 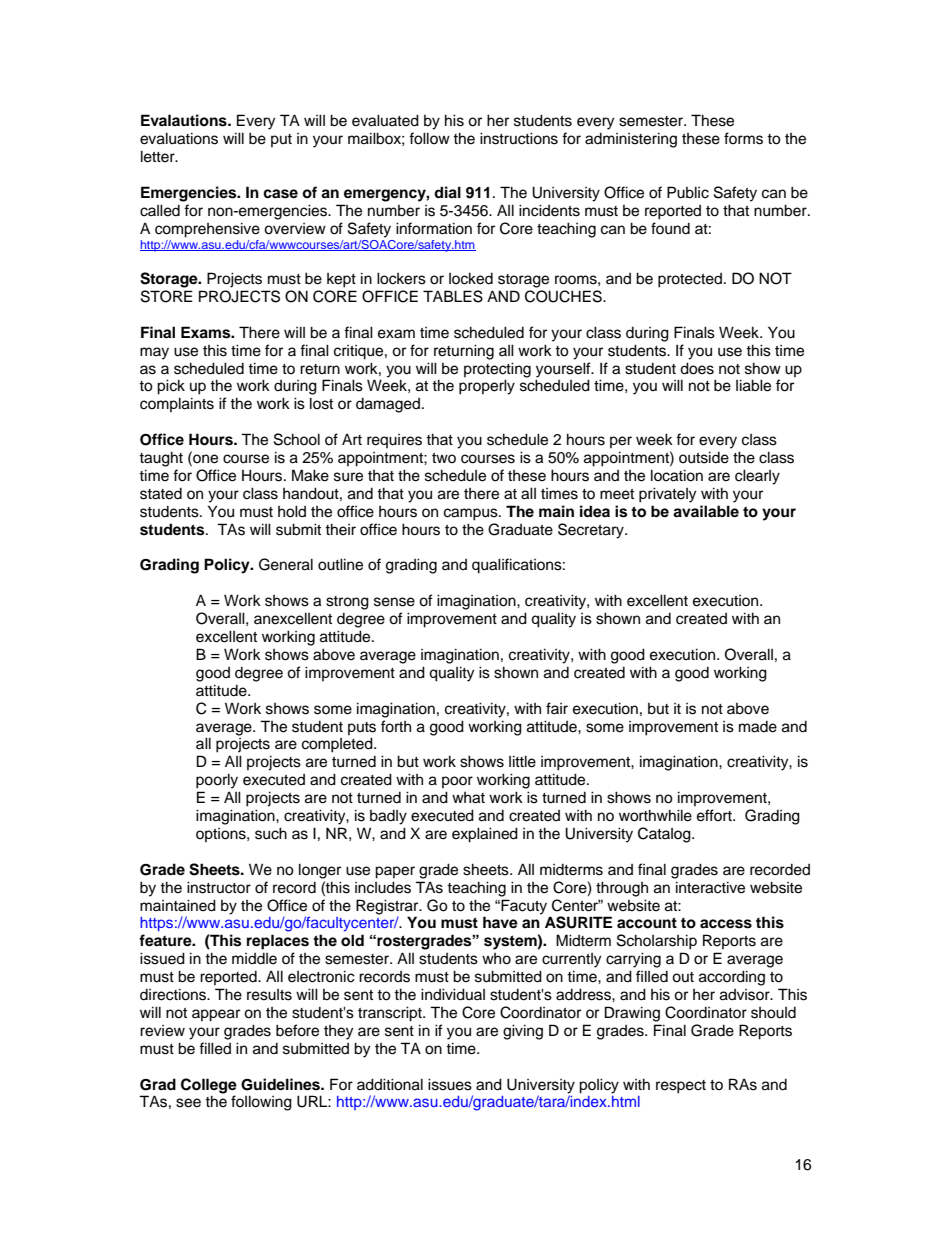 What do you see at coordinates (450, 1084) in the screenshot?
I see `issues` at bounding box center [450, 1084].
